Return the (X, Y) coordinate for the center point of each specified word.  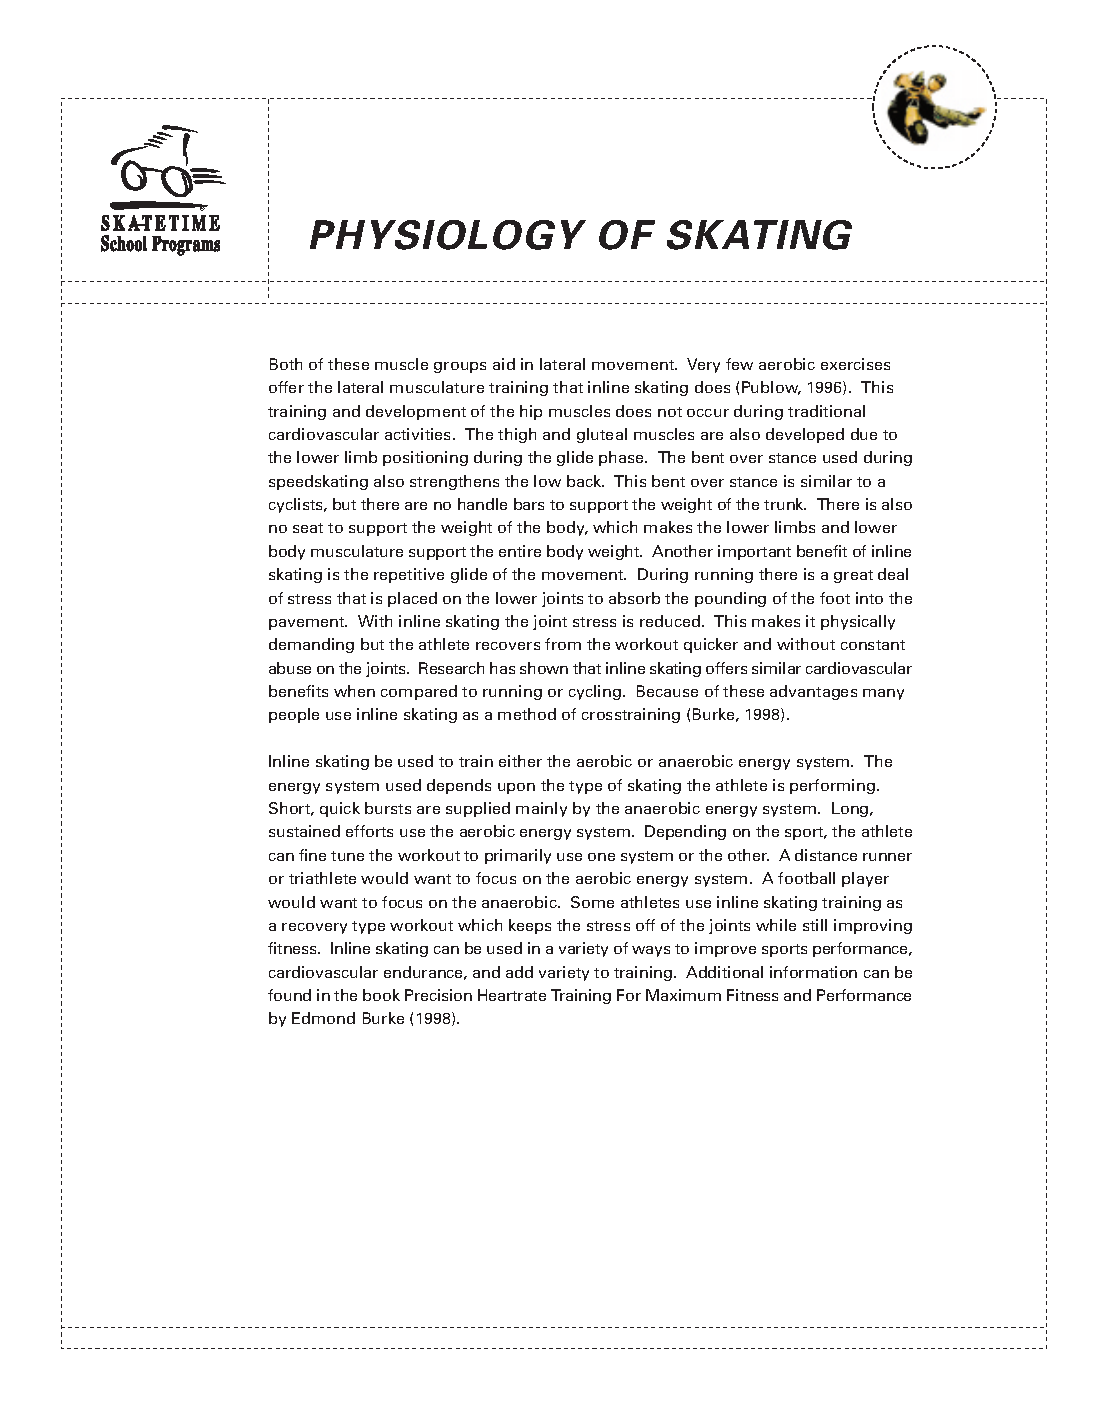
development (416, 412)
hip (531, 412)
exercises (855, 364)
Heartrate (512, 995)
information (813, 972)
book (381, 995)
